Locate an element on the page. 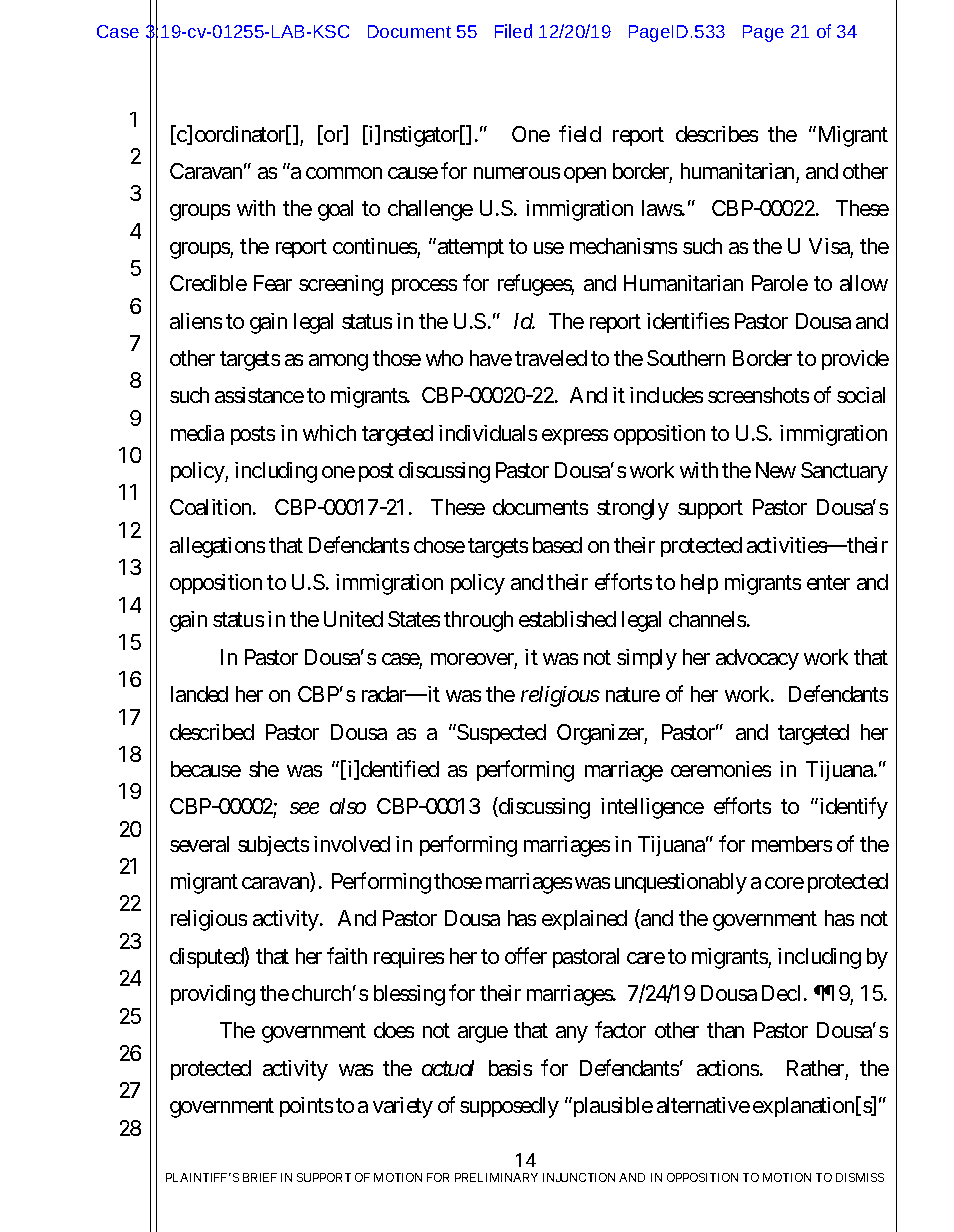  screenshots is located at coordinates (758, 395).
